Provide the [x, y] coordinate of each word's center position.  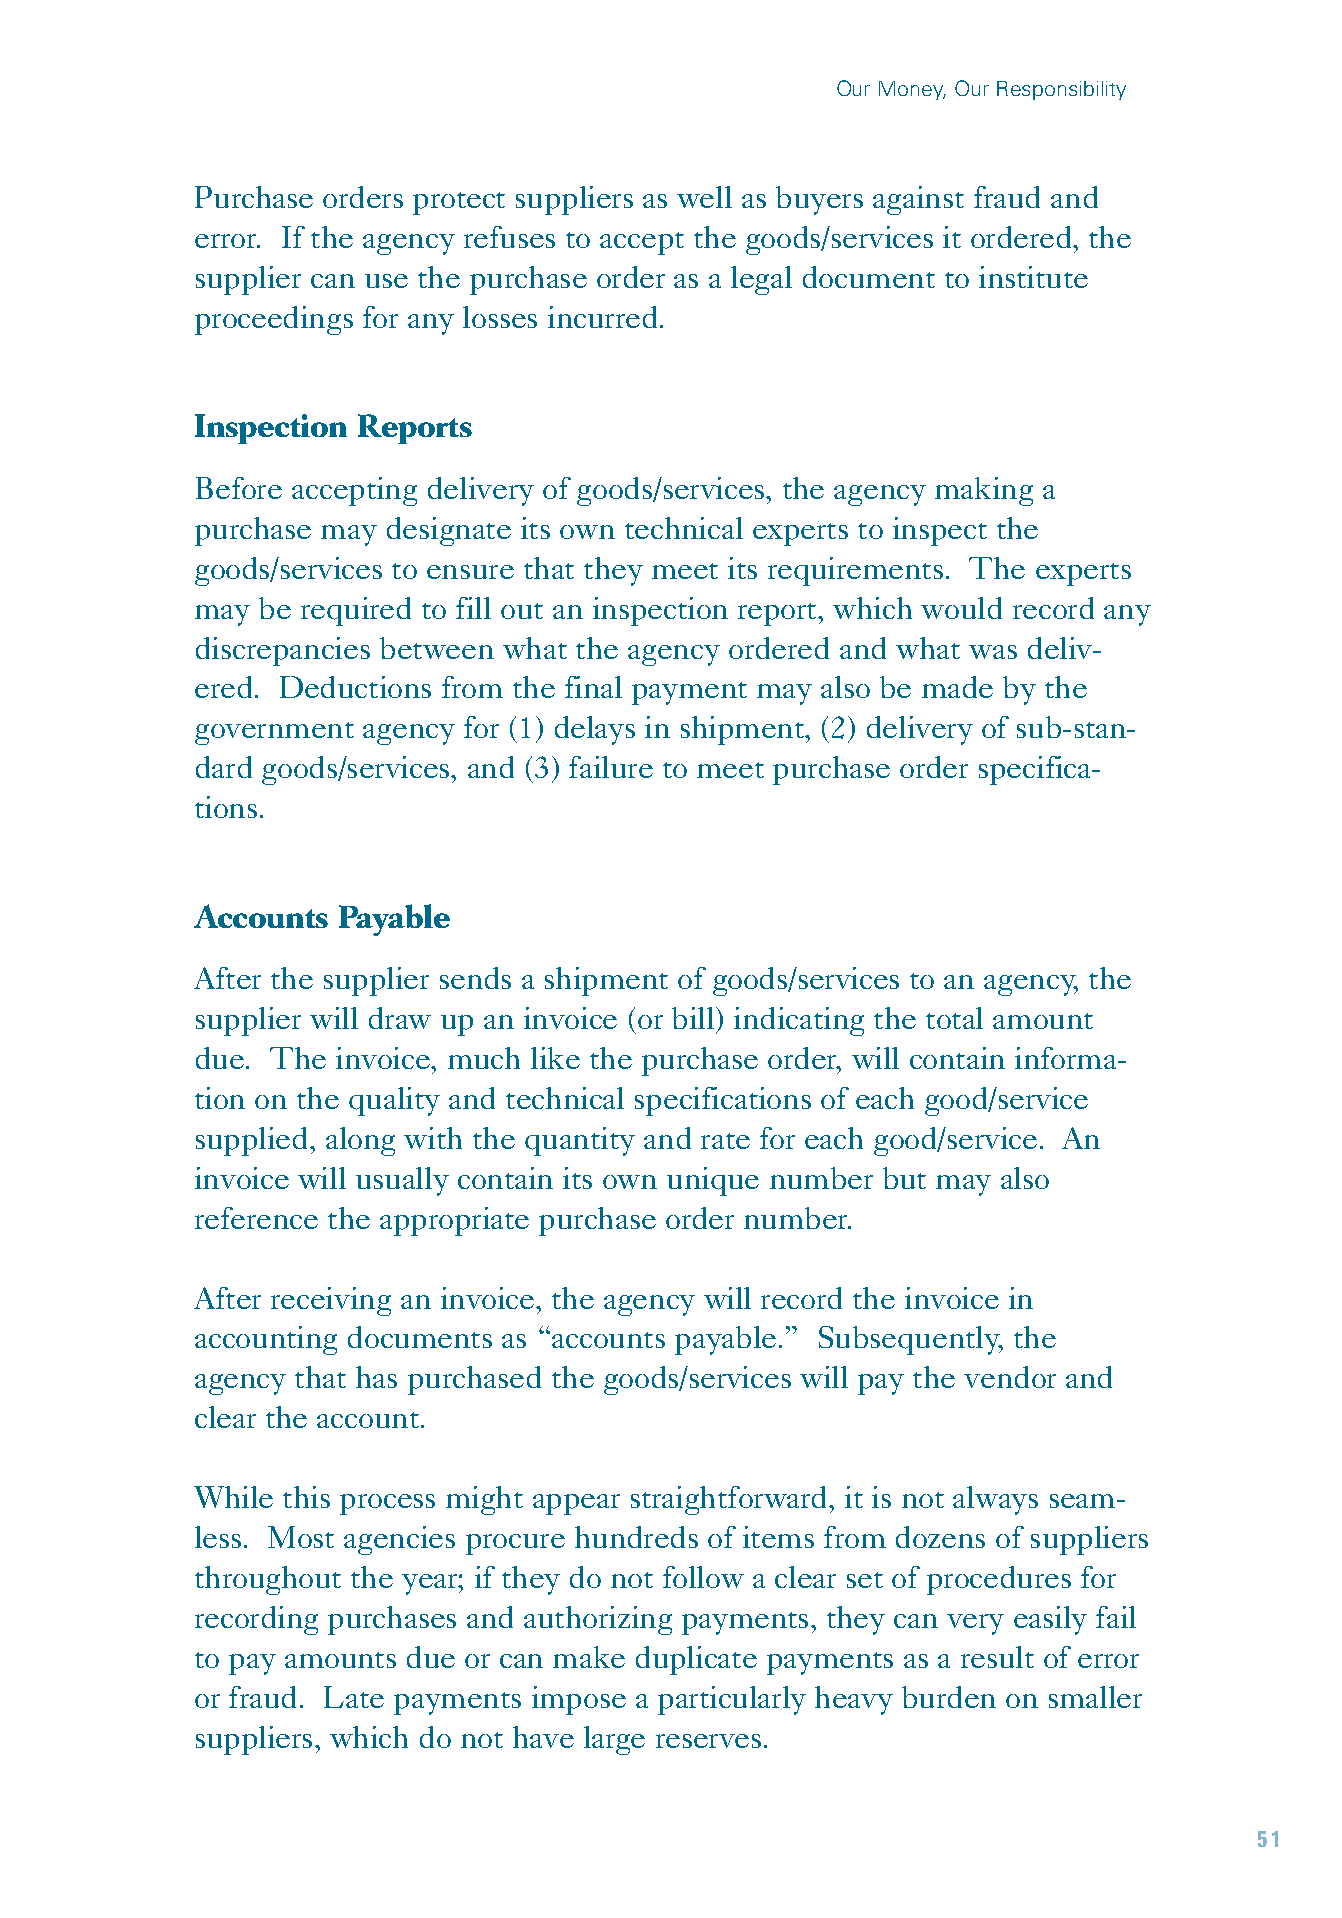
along [360, 1141]
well [704, 197]
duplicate [696, 1660]
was [993, 652]
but [904, 1178]
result [997, 1657]
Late [354, 1697]
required [356, 611]
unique [713, 1181]
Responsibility [1061, 90]
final [593, 687]
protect [459, 203]
